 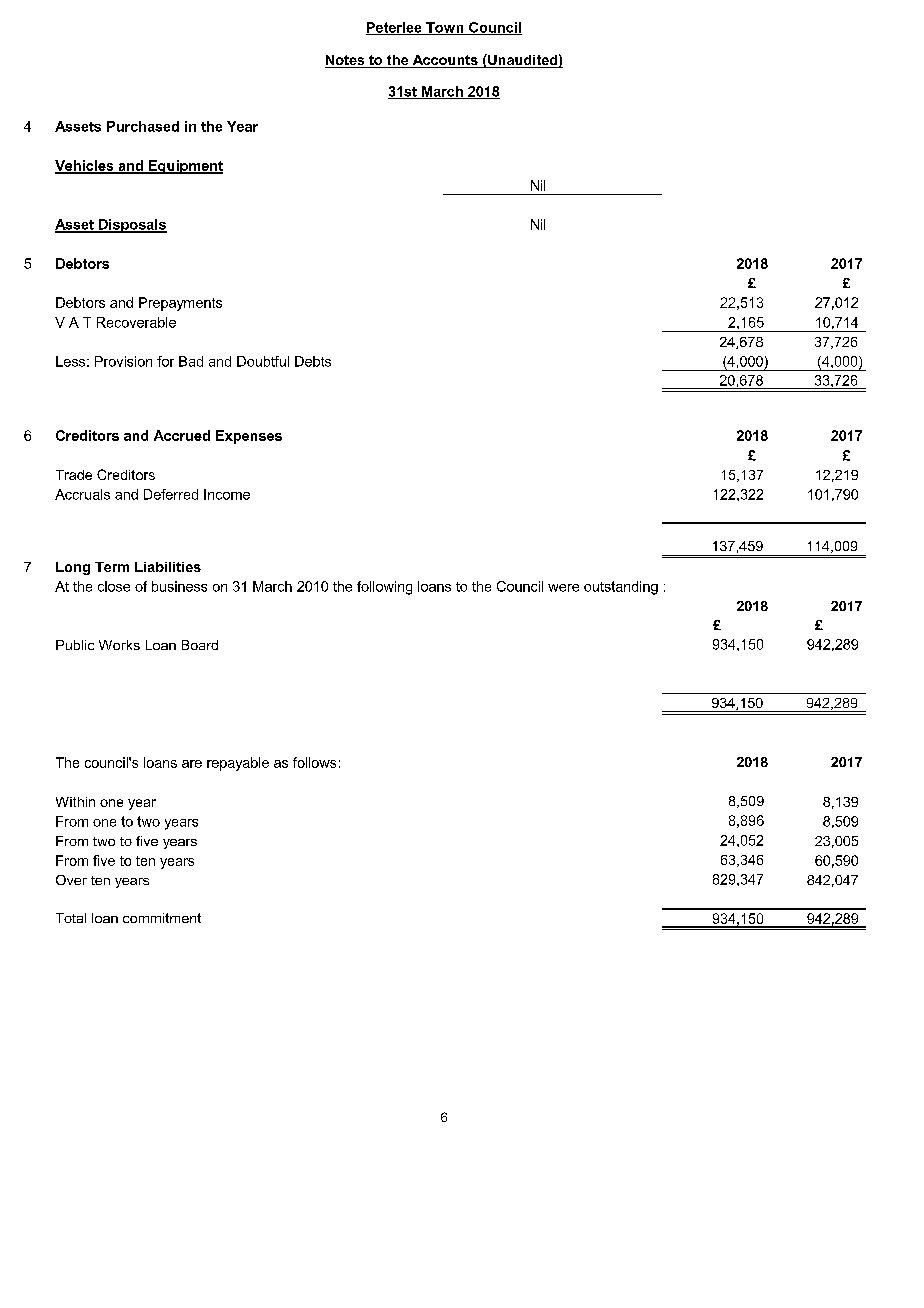 What do you see at coordinates (563, 588) in the document?
I see `were` at bounding box center [563, 588].
